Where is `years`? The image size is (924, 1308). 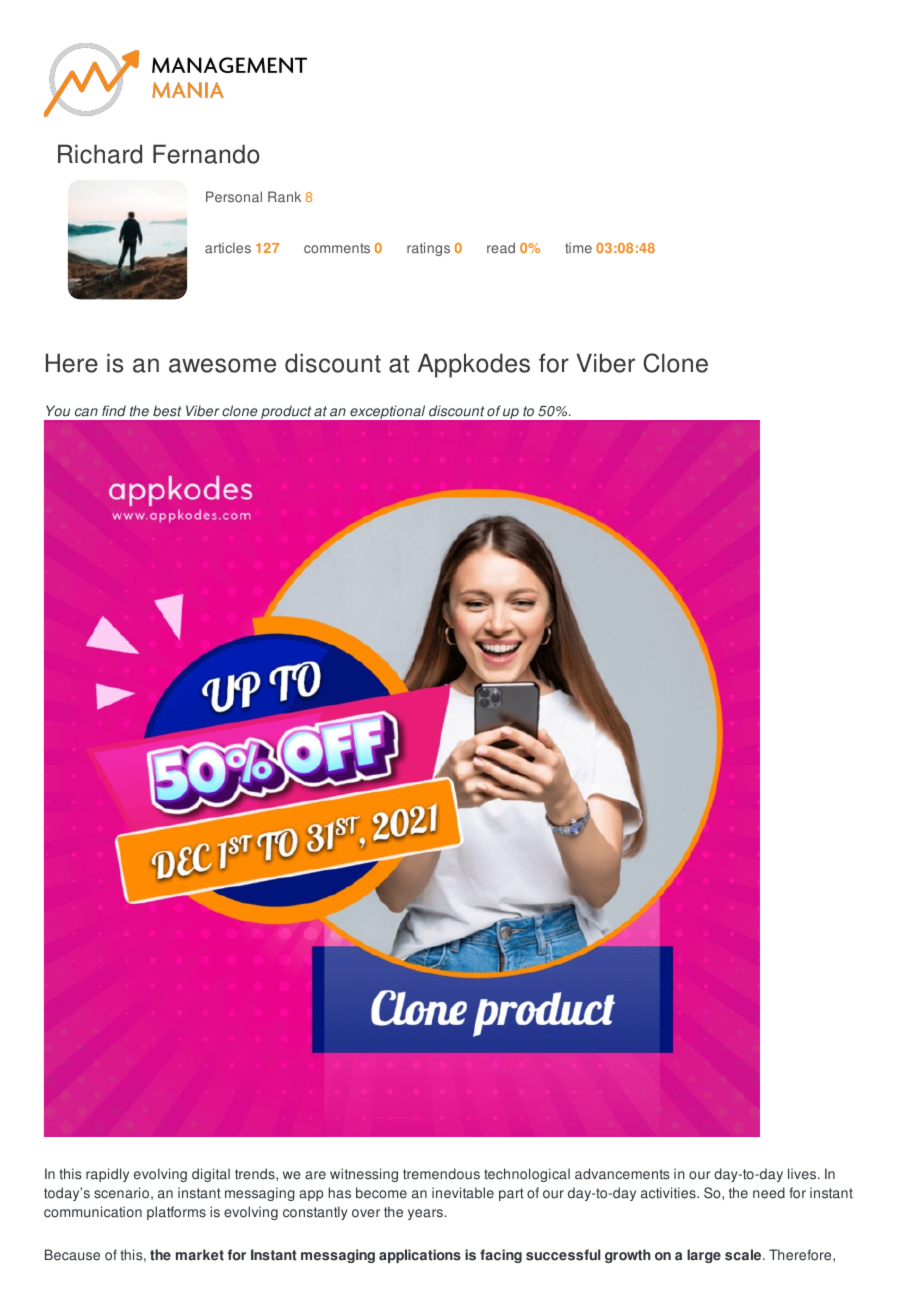
years is located at coordinates (426, 1214).
